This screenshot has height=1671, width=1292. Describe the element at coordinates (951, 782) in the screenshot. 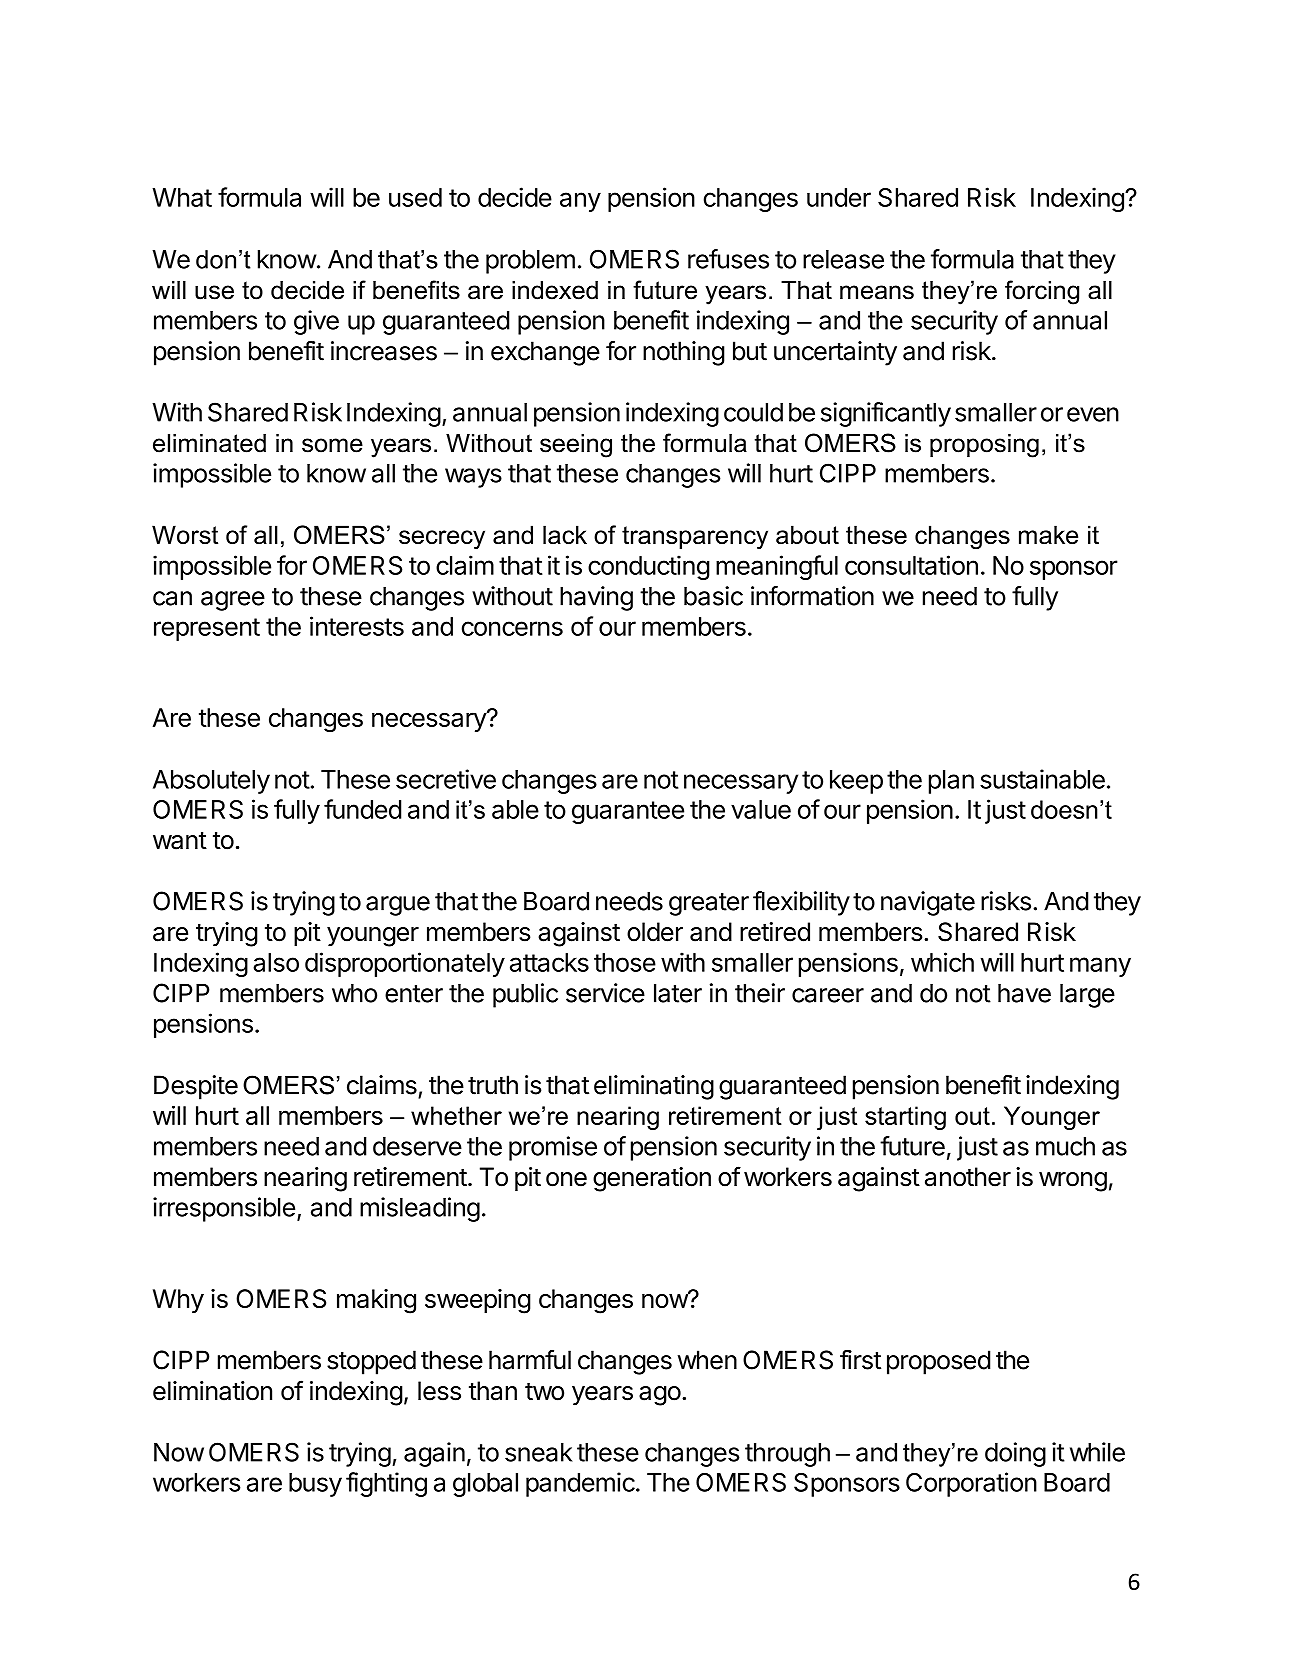

I see `plan` at that location.
